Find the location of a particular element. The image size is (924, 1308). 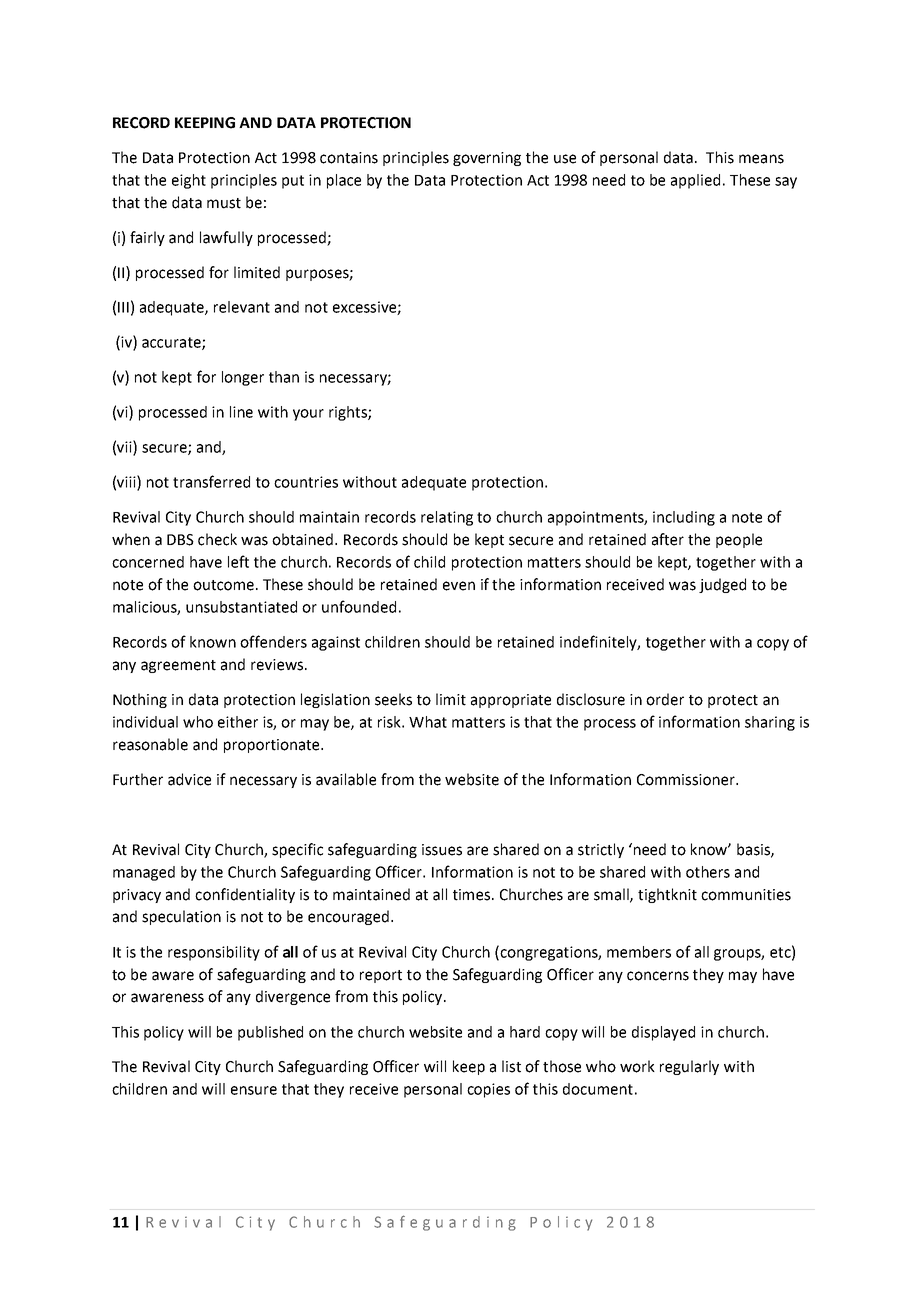

applied is located at coordinates (695, 181).
